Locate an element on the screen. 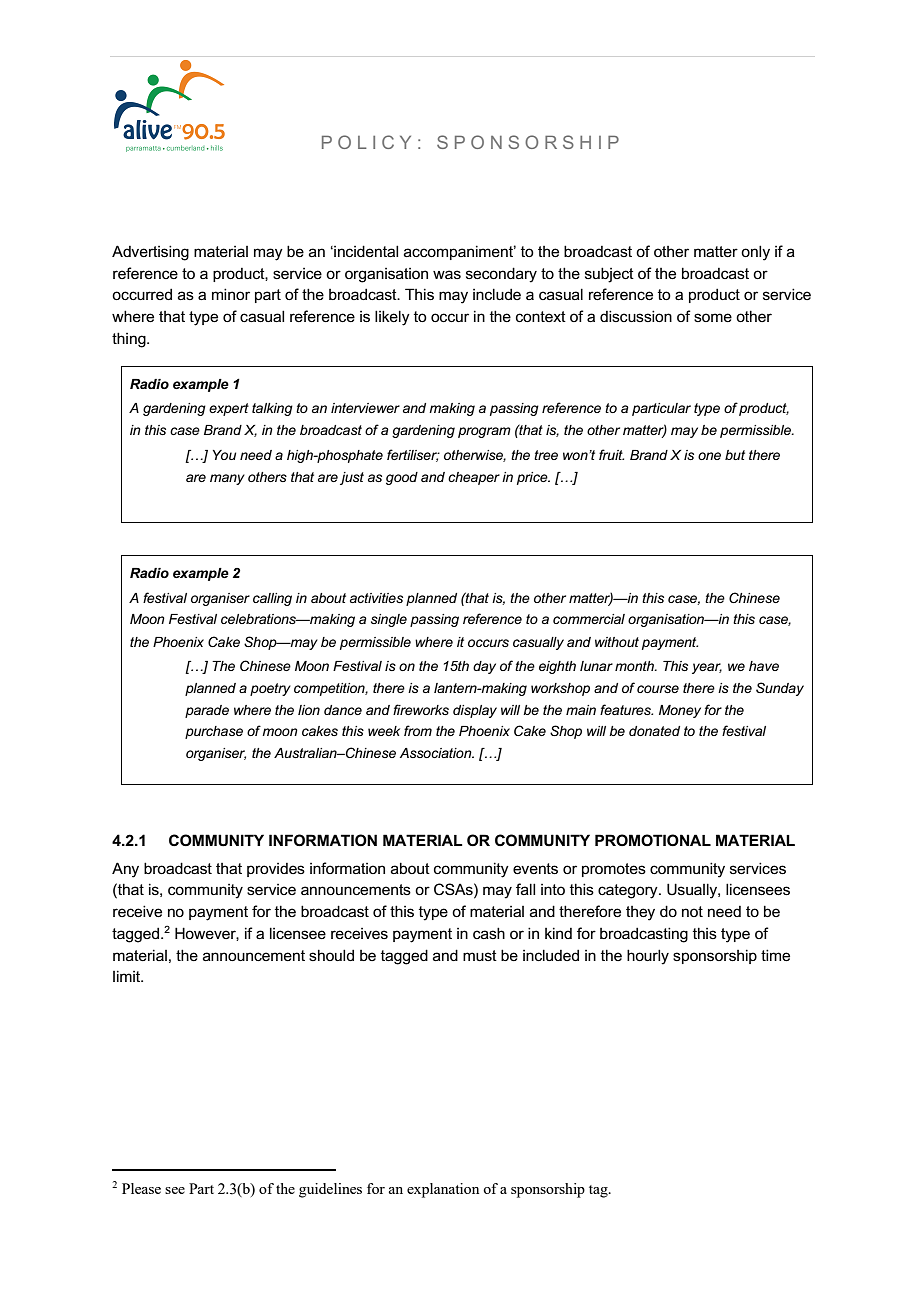  POLICY is located at coordinates (366, 142).
